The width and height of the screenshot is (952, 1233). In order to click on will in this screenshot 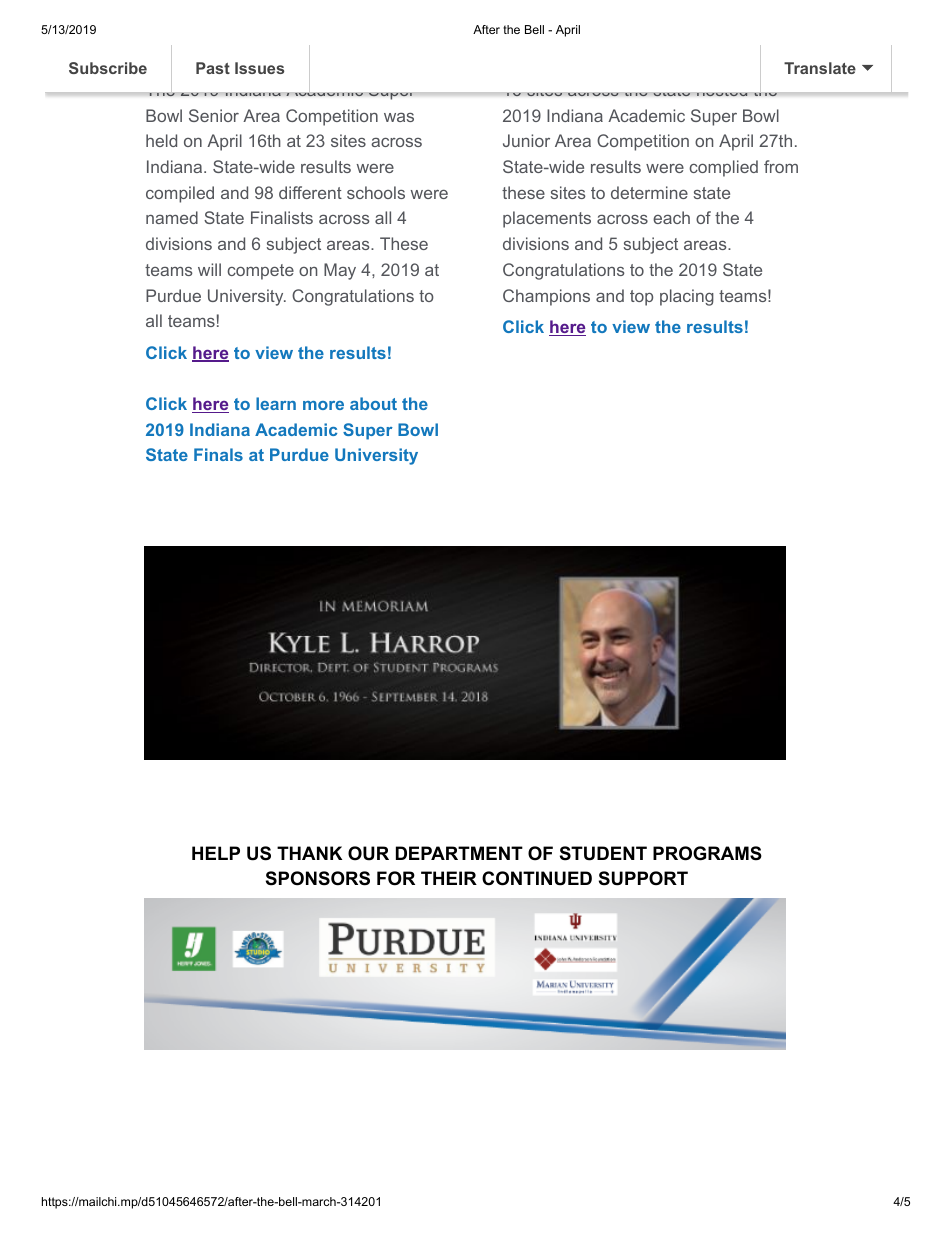, I will do `click(209, 269)`.
